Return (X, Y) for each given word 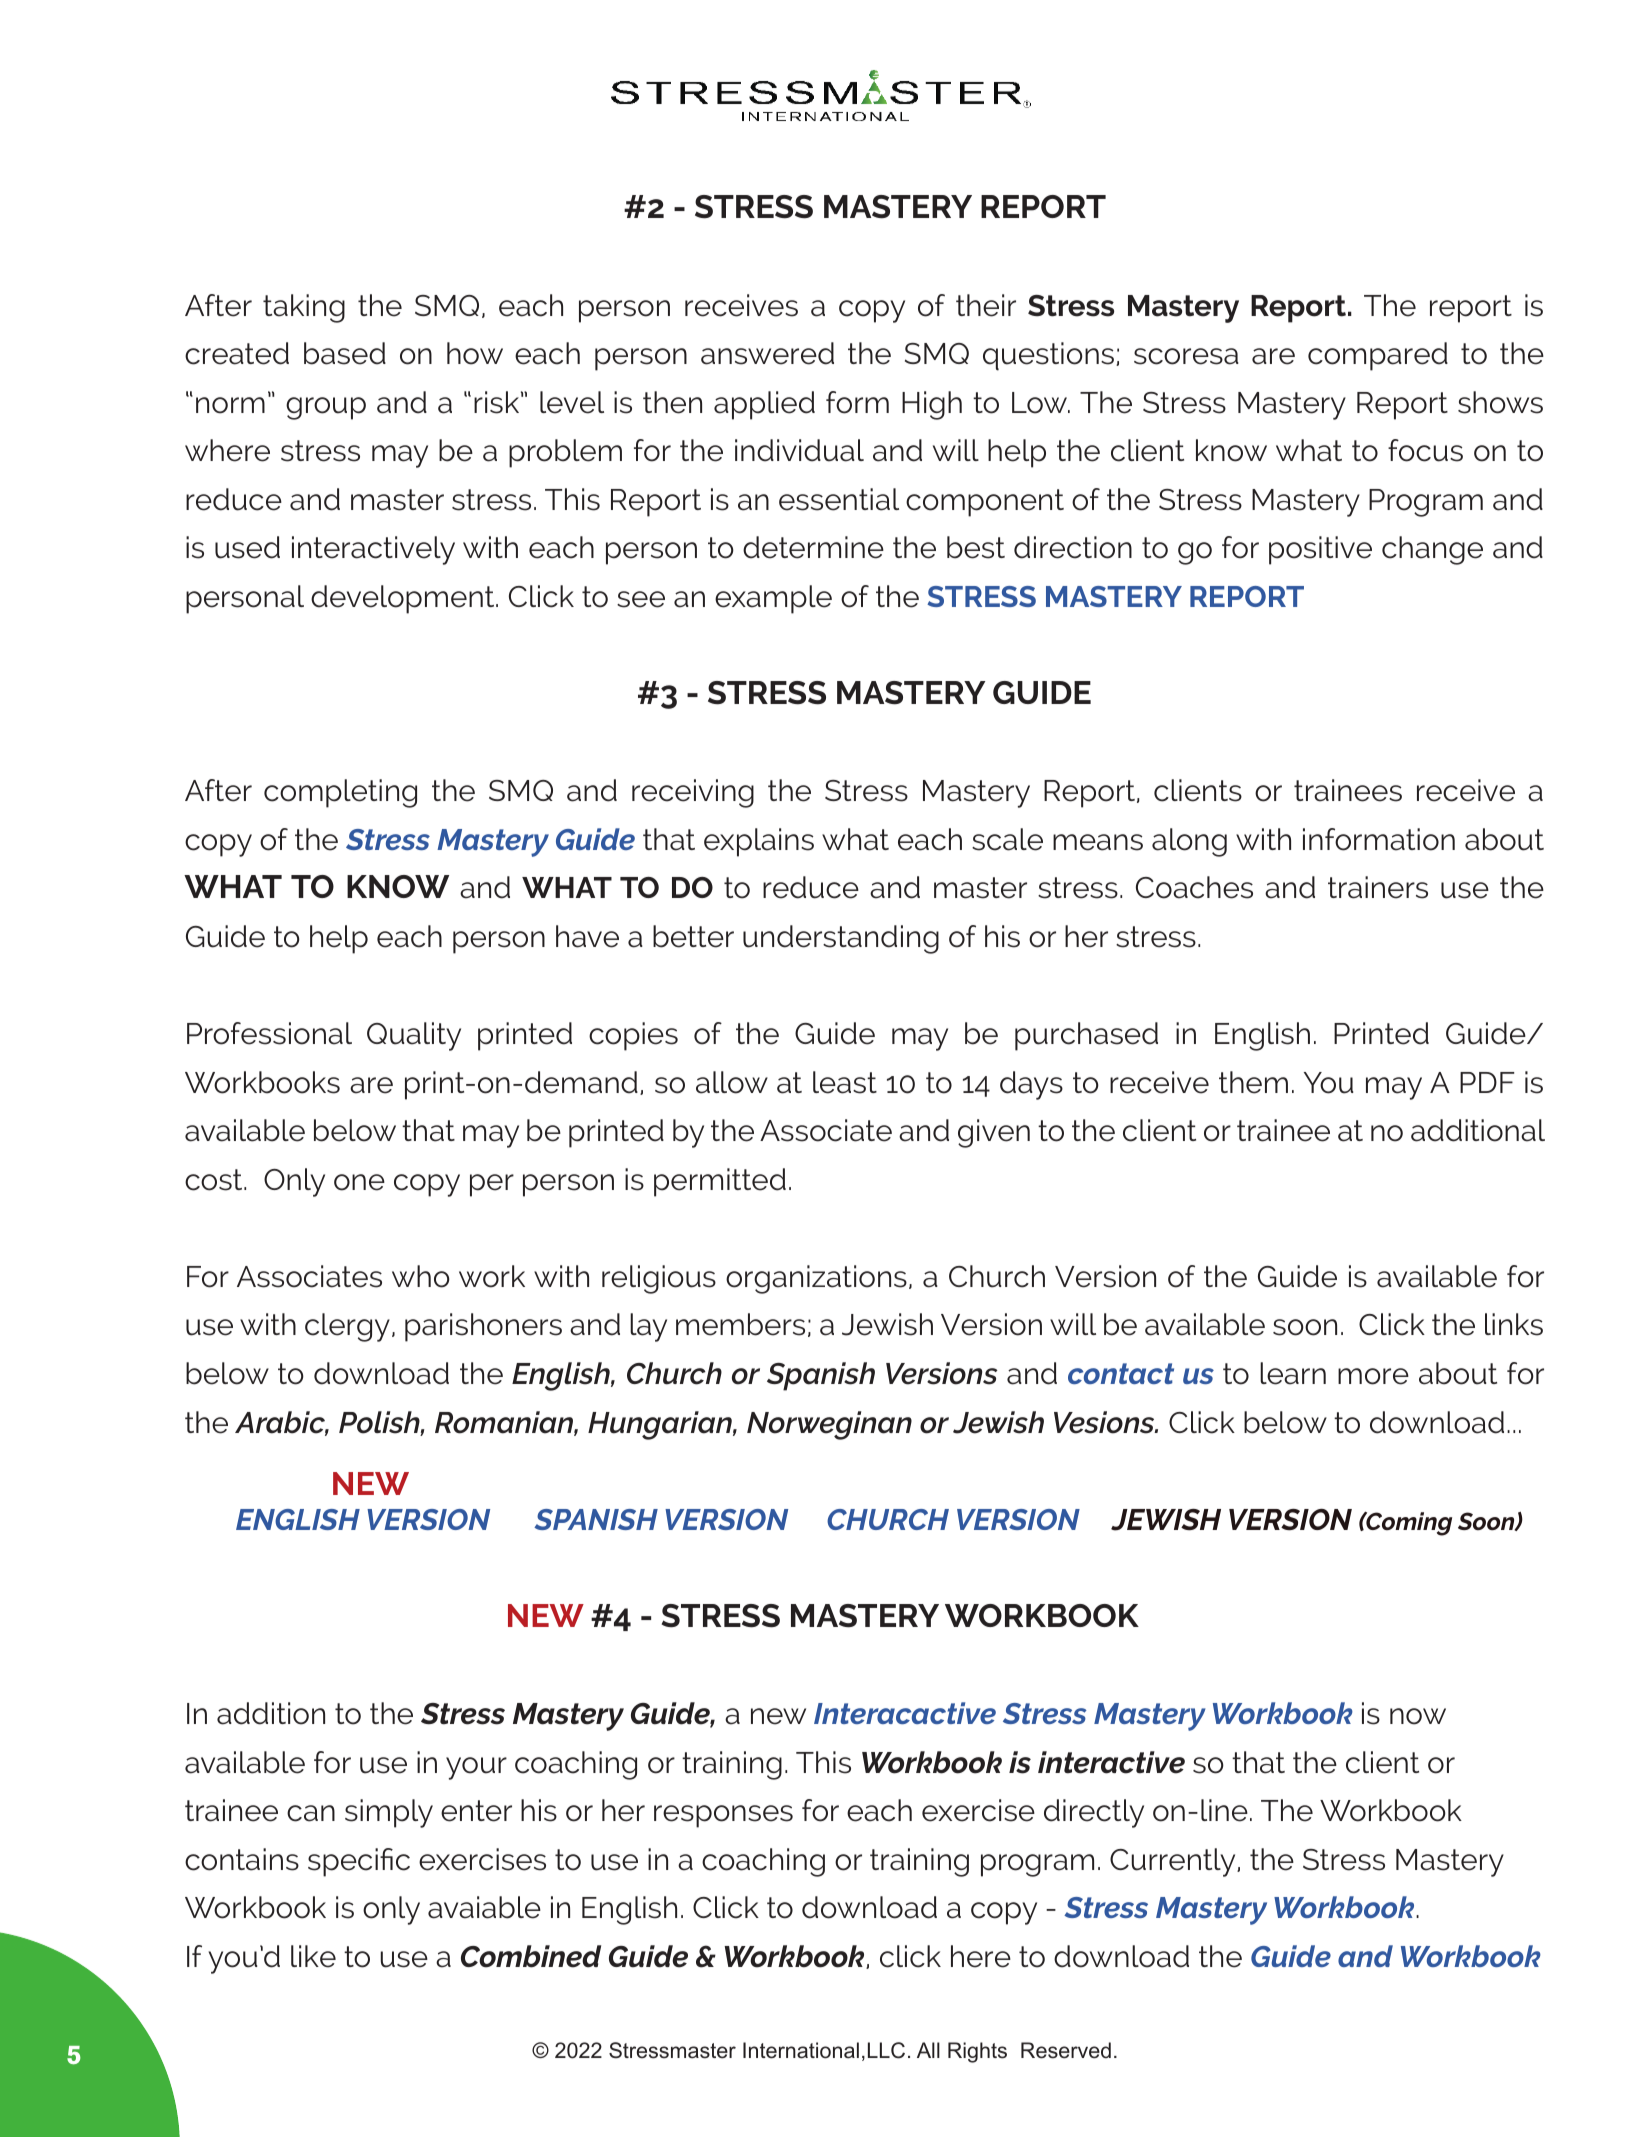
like (313, 1956)
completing (340, 793)
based (345, 353)
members (740, 1324)
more (1373, 1376)
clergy (347, 1327)
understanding (841, 939)
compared (1378, 356)
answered (767, 353)
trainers (1378, 887)
